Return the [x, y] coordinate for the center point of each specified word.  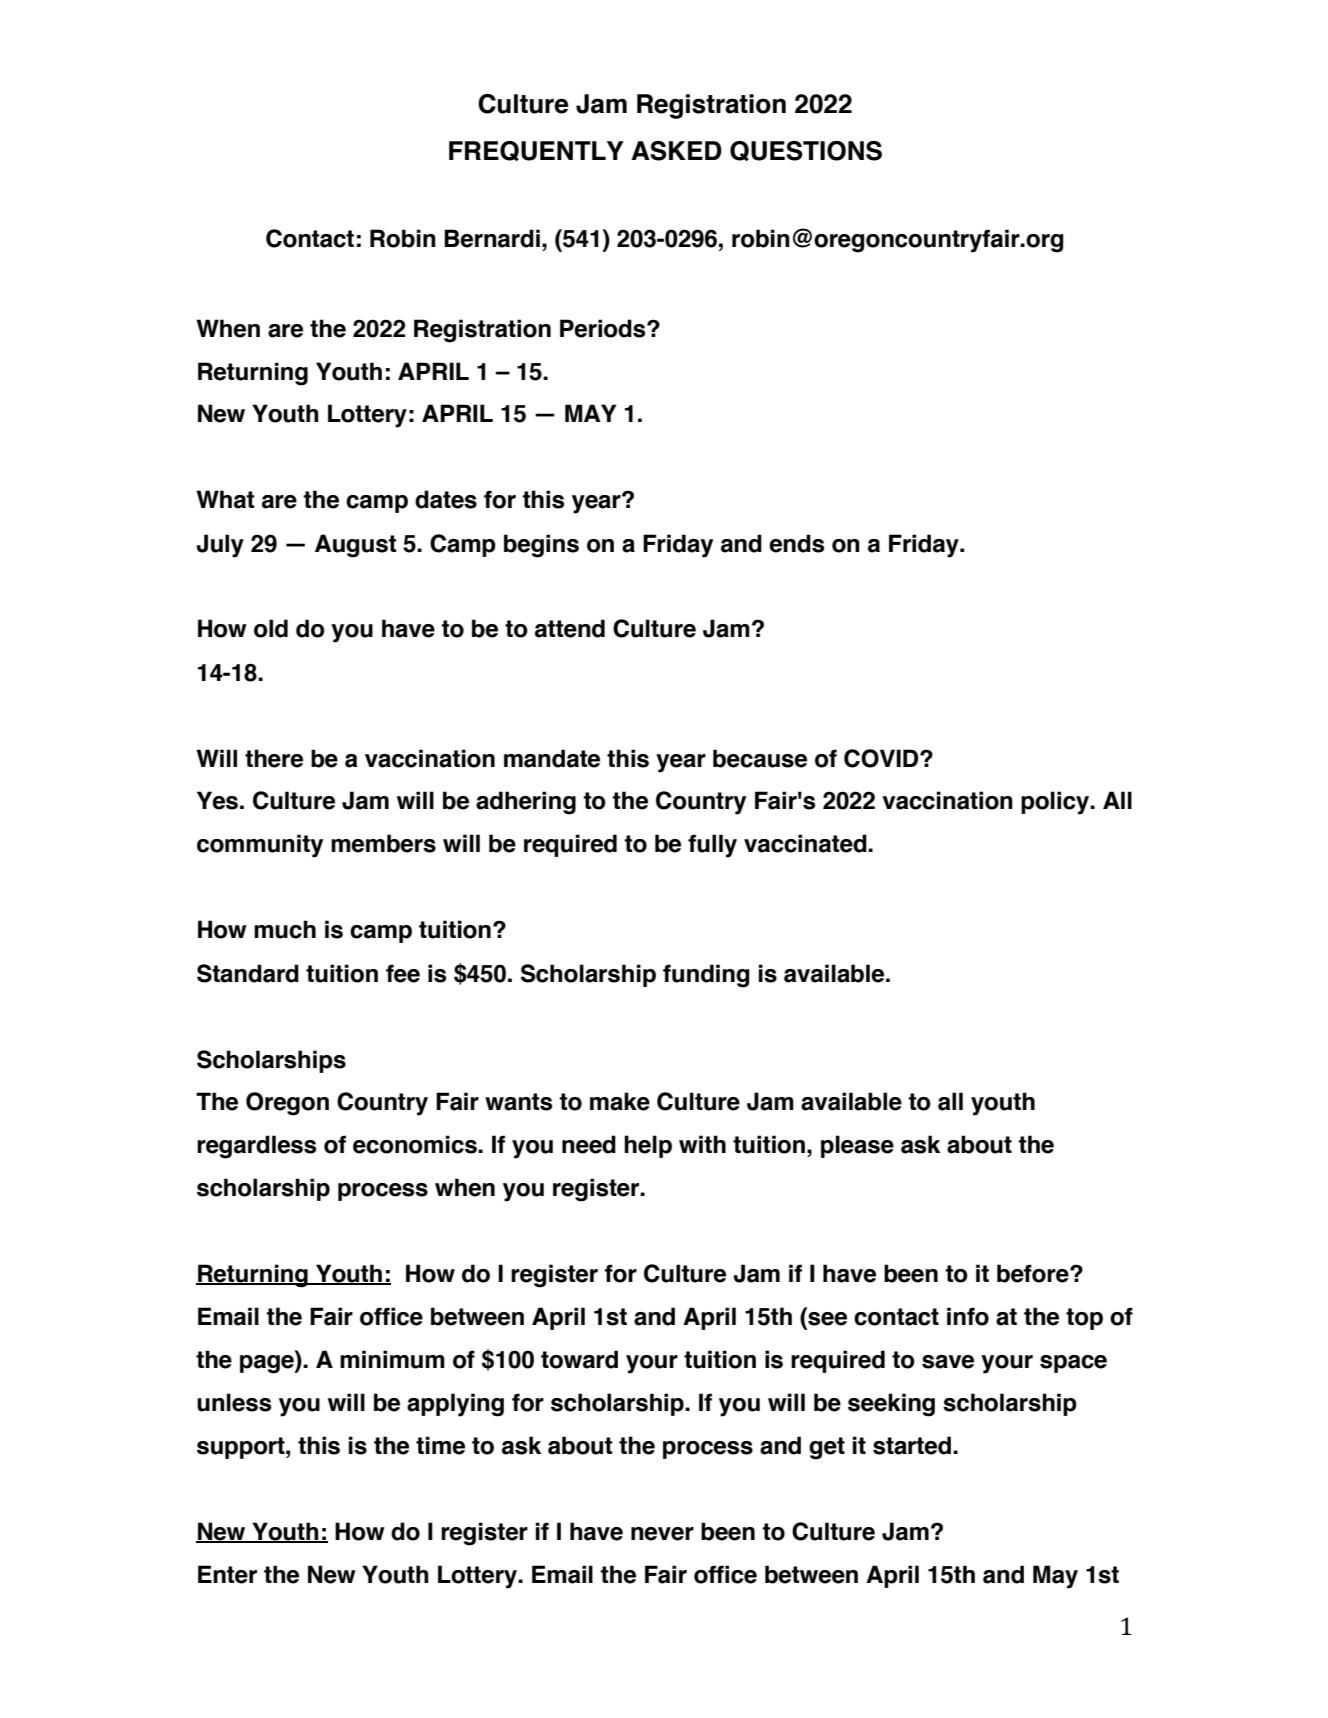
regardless [256, 1147]
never [662, 1534]
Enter [227, 1574]
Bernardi [492, 238]
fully [712, 846]
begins [541, 546]
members [383, 843]
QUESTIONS [806, 151]
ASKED [676, 151]
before [1034, 1273]
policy [1056, 803]
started [912, 1445]
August [355, 546]
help [648, 1146]
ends [796, 543]
